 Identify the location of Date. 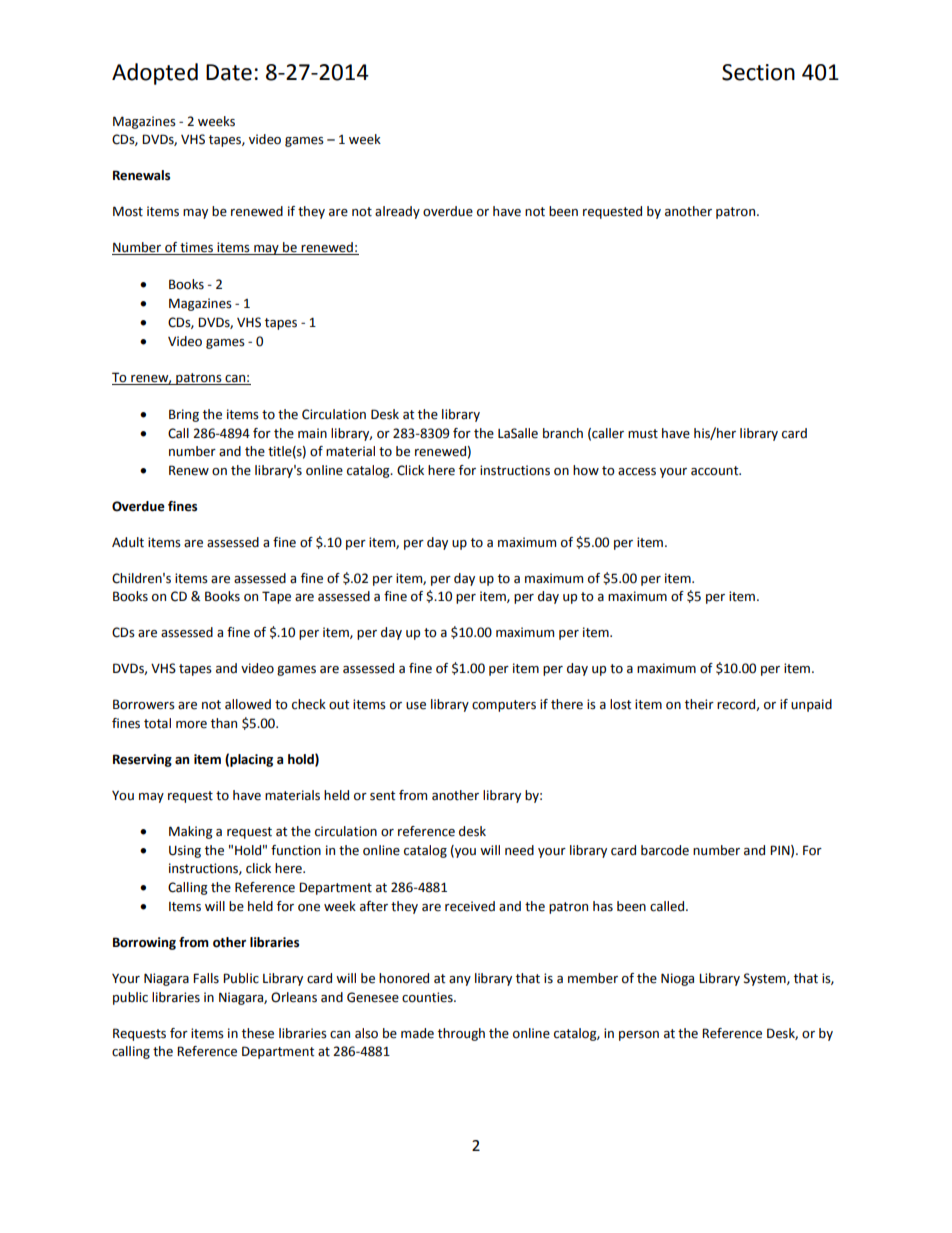
(229, 72).
